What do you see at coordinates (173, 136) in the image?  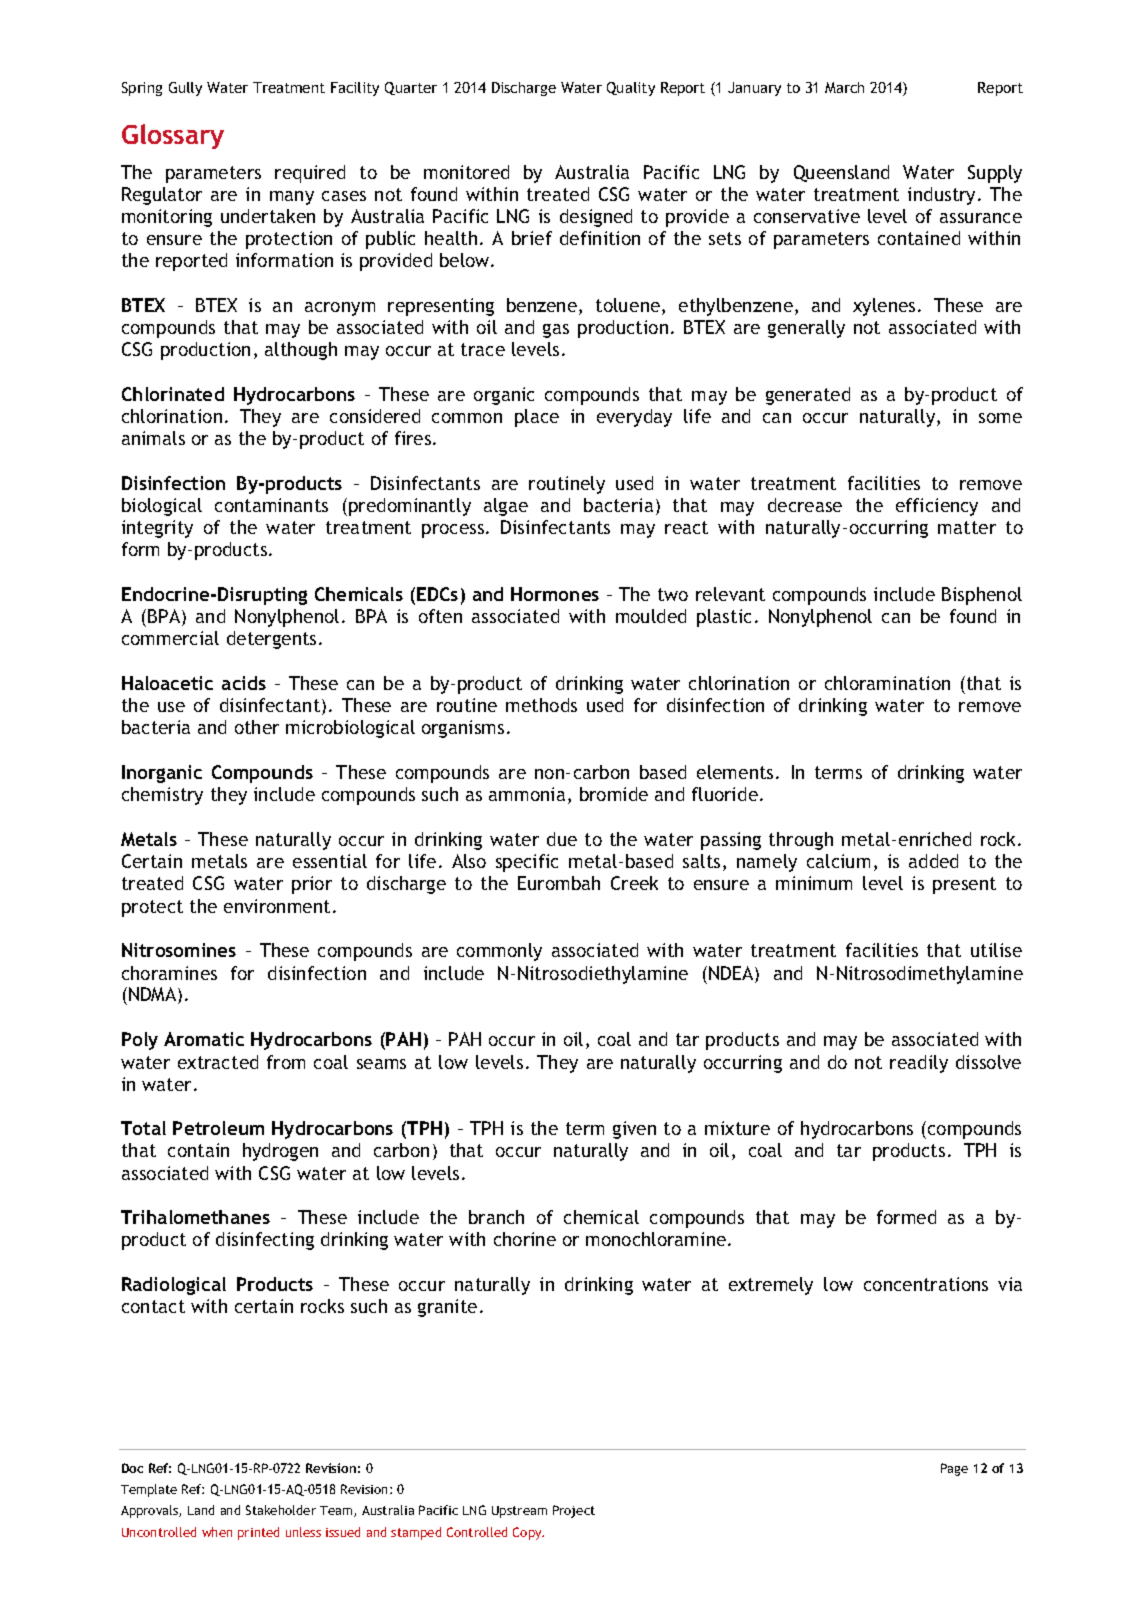 I see `Glossary` at bounding box center [173, 136].
